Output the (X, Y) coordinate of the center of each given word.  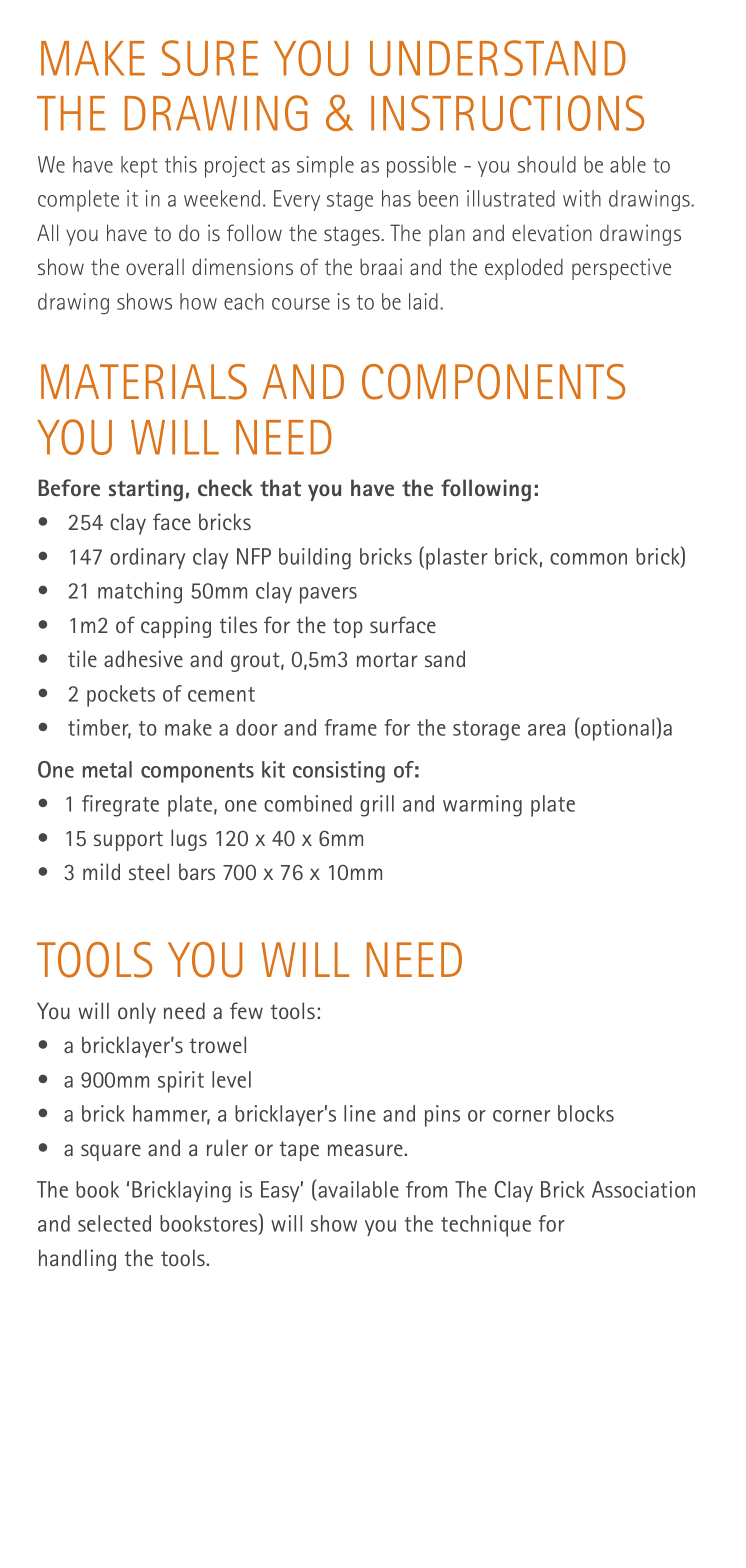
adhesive (143, 658)
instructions (507, 113)
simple (325, 167)
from (426, 1189)
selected (114, 1223)
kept (139, 167)
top (348, 628)
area (546, 730)
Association (643, 1189)
